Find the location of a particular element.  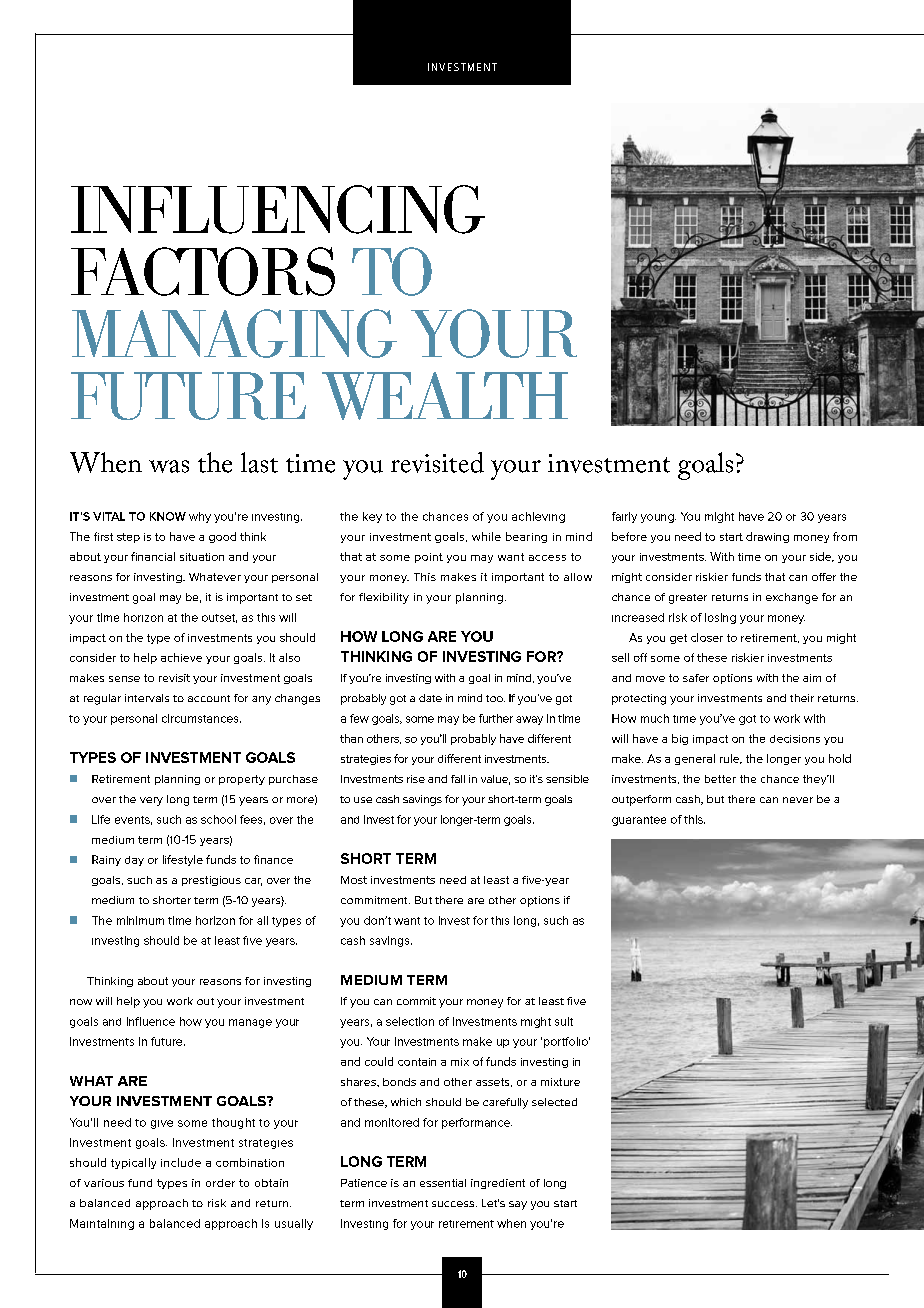

selection is located at coordinates (410, 1021).
